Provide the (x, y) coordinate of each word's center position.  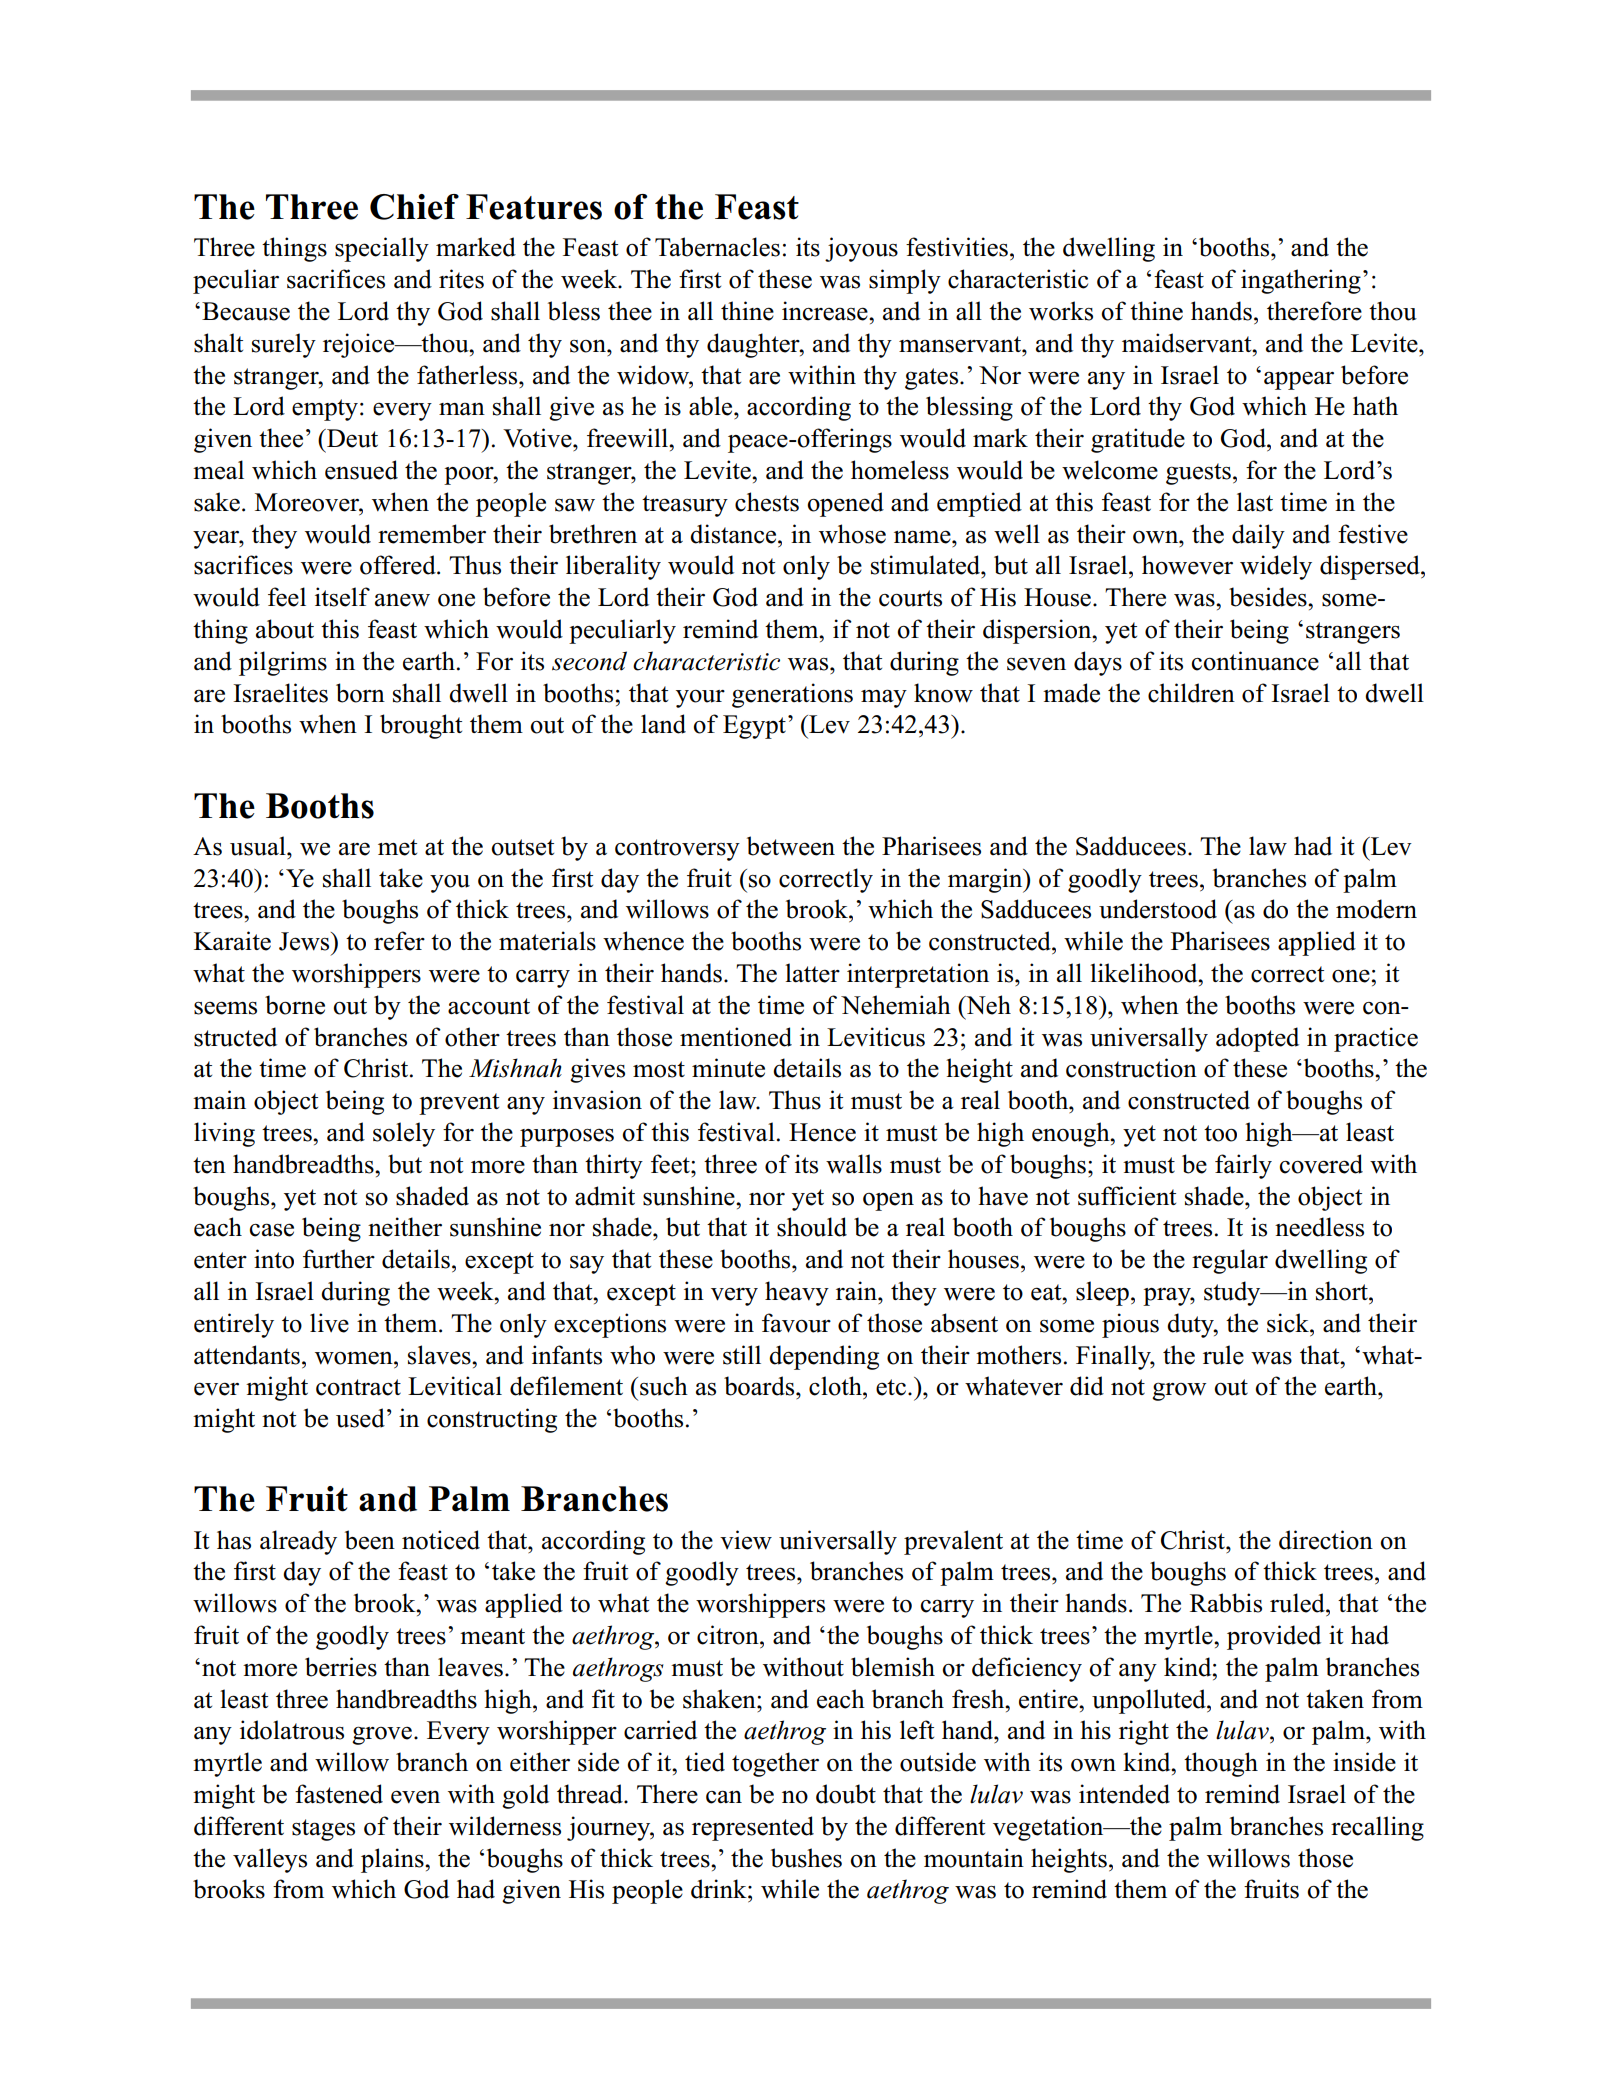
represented (753, 1828)
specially (382, 249)
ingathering (1301, 281)
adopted (1257, 1039)
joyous (861, 249)
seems (225, 1008)
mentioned (736, 1037)
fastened (339, 1794)
